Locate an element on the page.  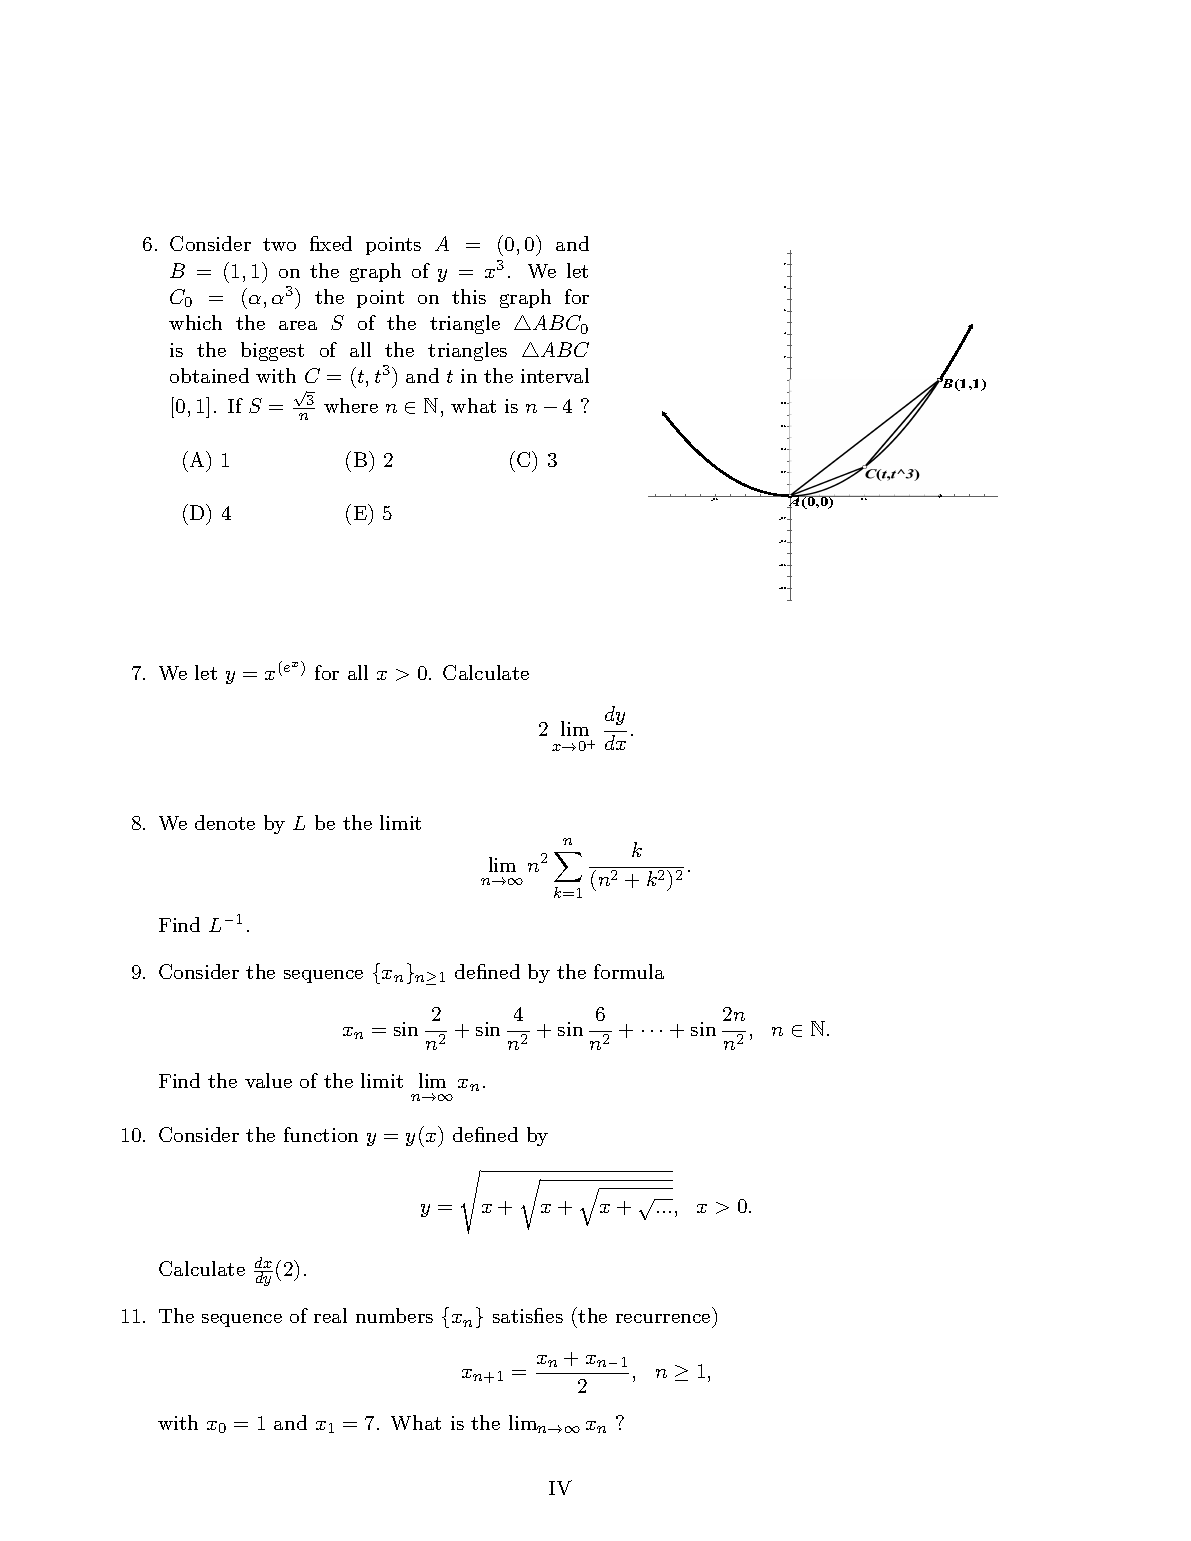
denote is located at coordinates (225, 822).
